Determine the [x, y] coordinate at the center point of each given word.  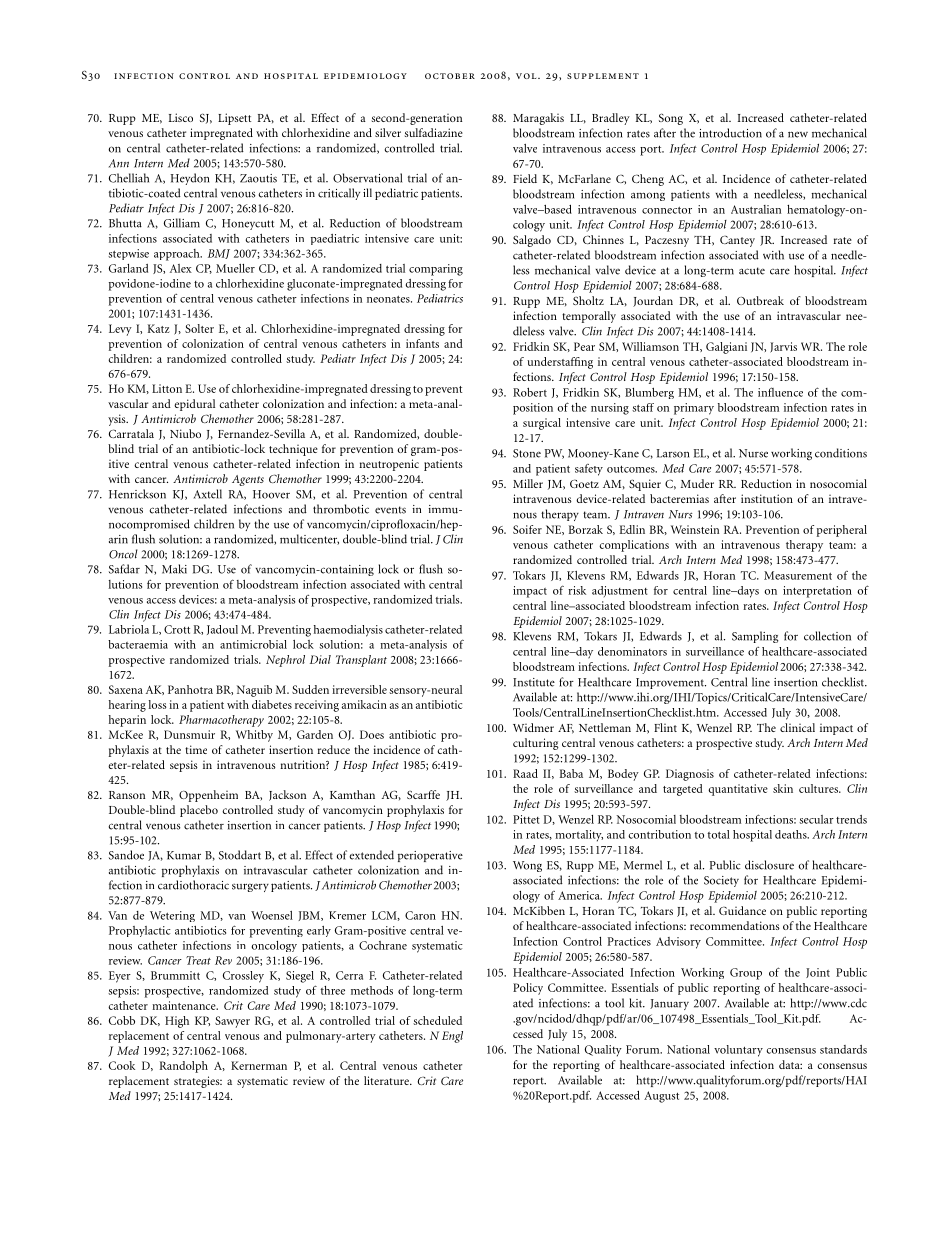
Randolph [184, 1067]
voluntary [738, 1051]
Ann [119, 163]
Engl [452, 1037]
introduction [730, 133]
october [450, 76]
